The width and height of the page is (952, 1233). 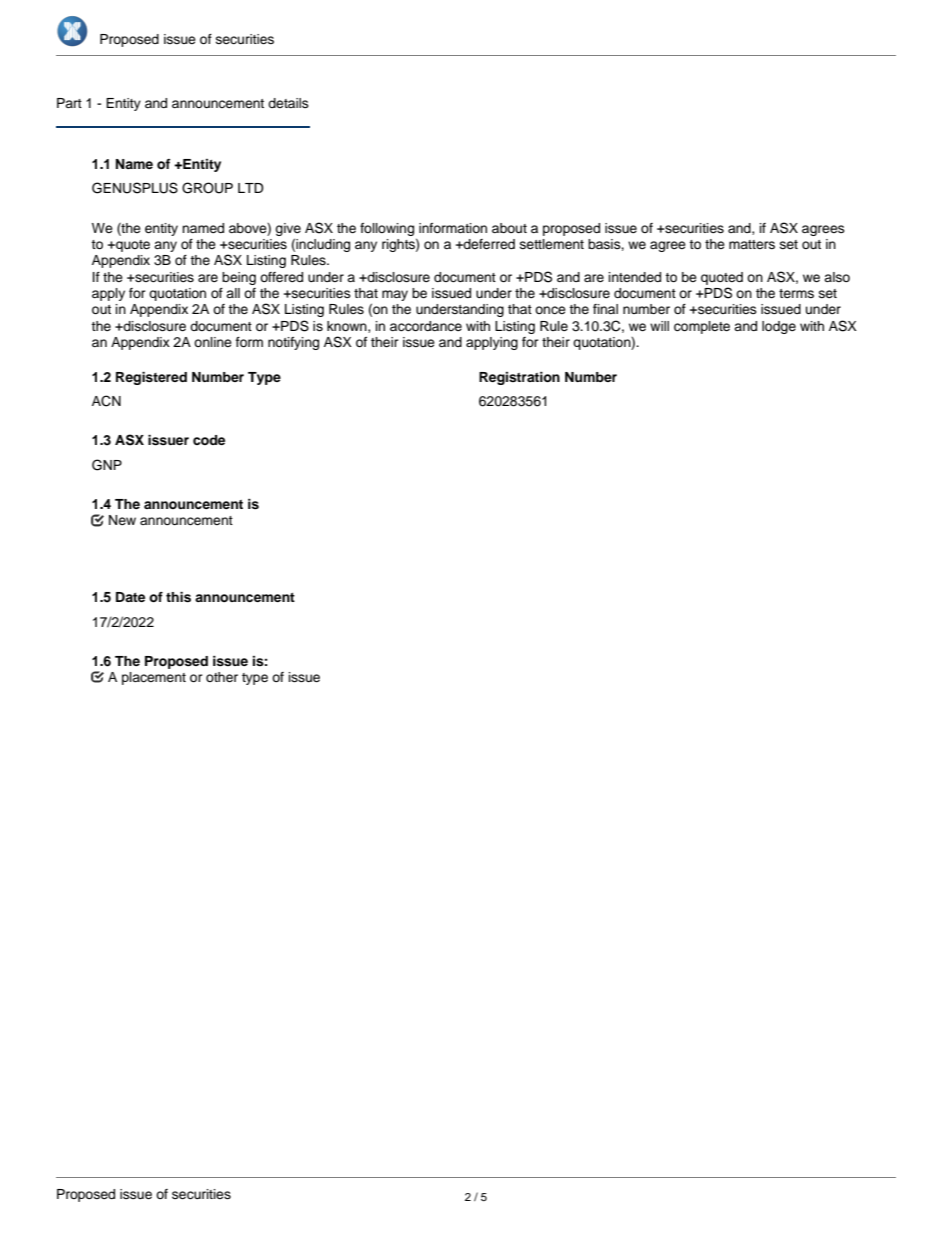 I want to click on other, so click(x=222, y=677).
